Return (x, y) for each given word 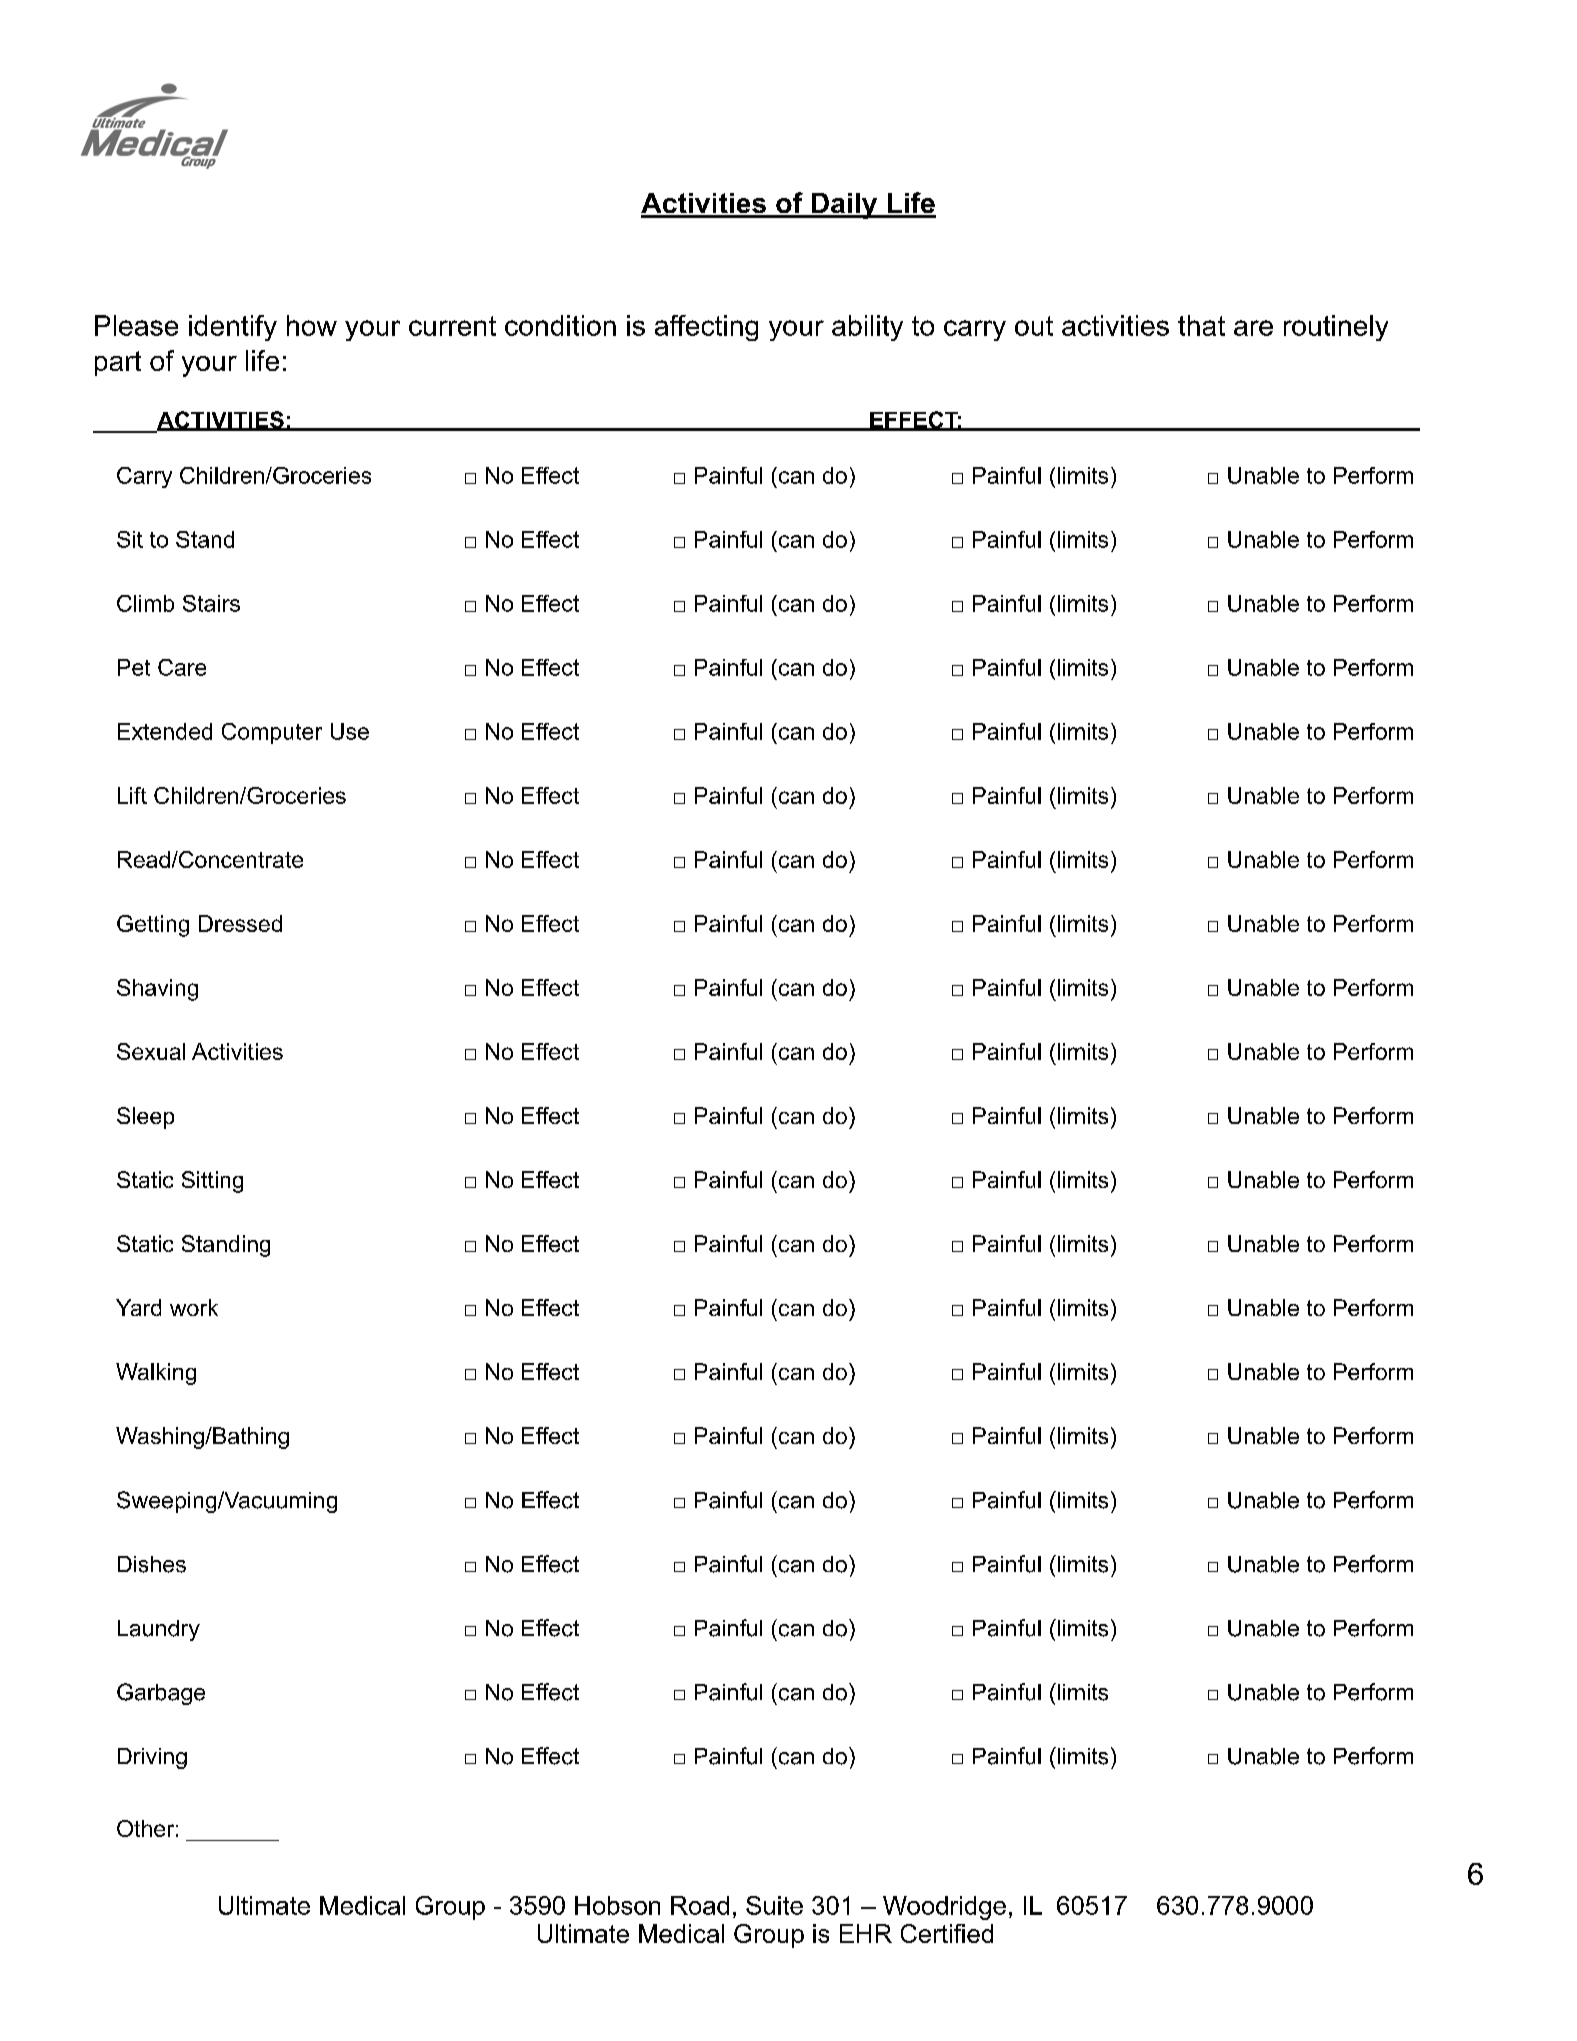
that (1201, 325)
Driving (152, 1758)
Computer (272, 733)
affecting (706, 328)
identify (233, 328)
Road (700, 1905)
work (194, 1307)
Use (350, 731)
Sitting (212, 1182)
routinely (1336, 328)
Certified (947, 1933)
